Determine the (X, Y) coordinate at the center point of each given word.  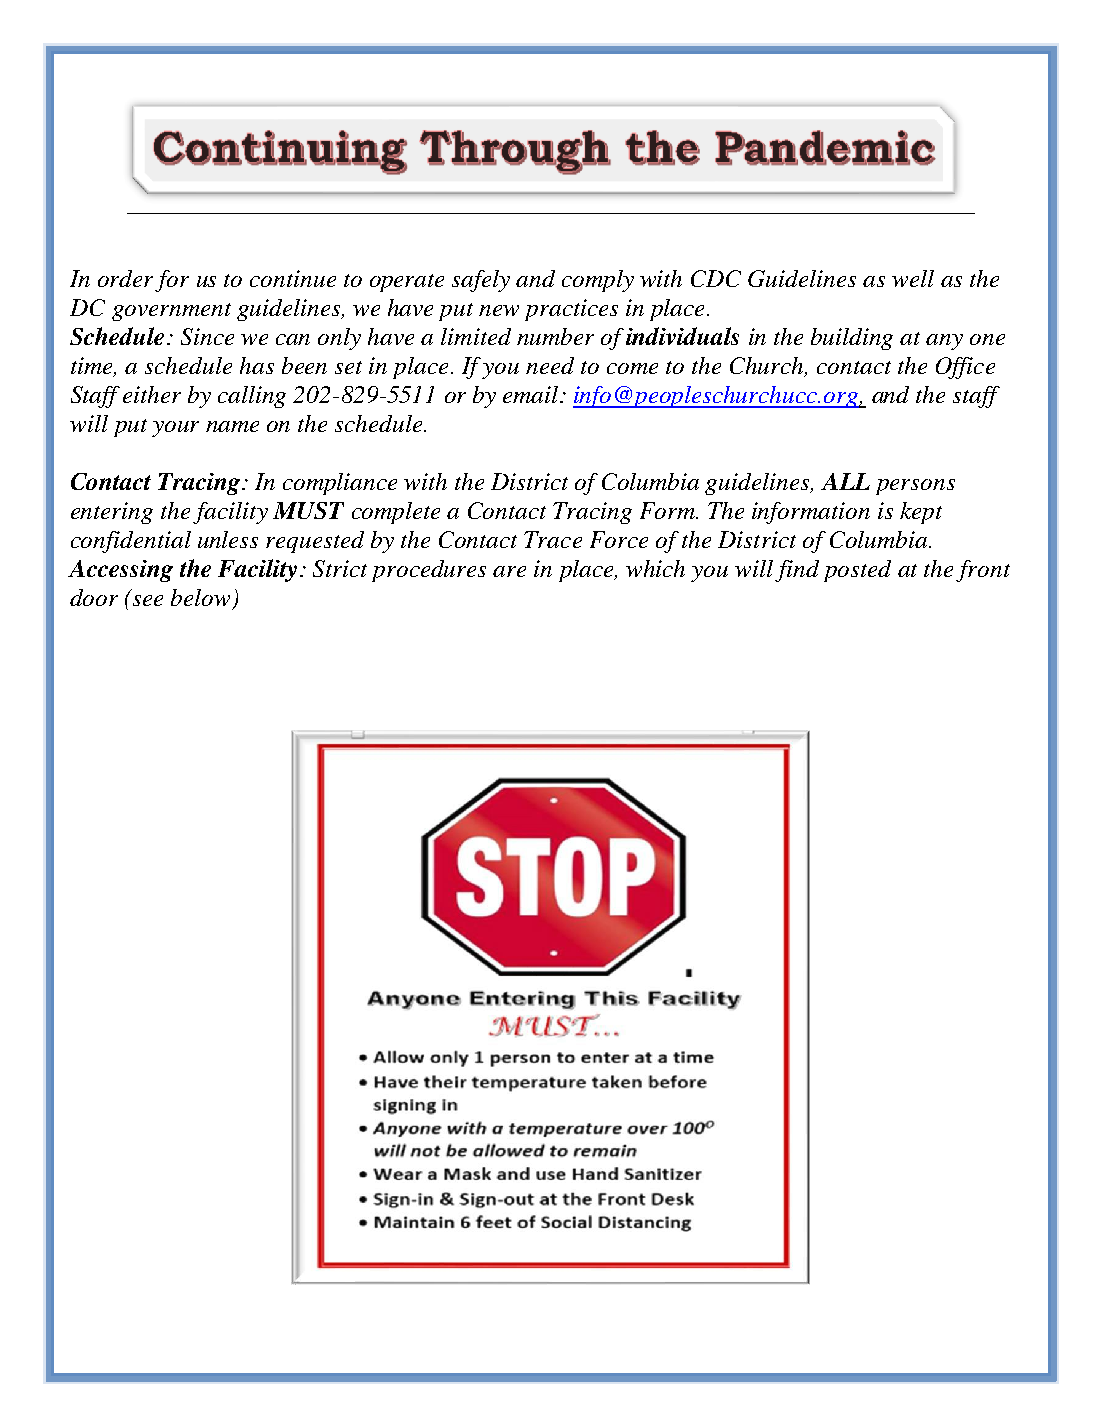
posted (857, 571)
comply (598, 281)
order (125, 278)
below (200, 597)
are (509, 571)
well (913, 278)
